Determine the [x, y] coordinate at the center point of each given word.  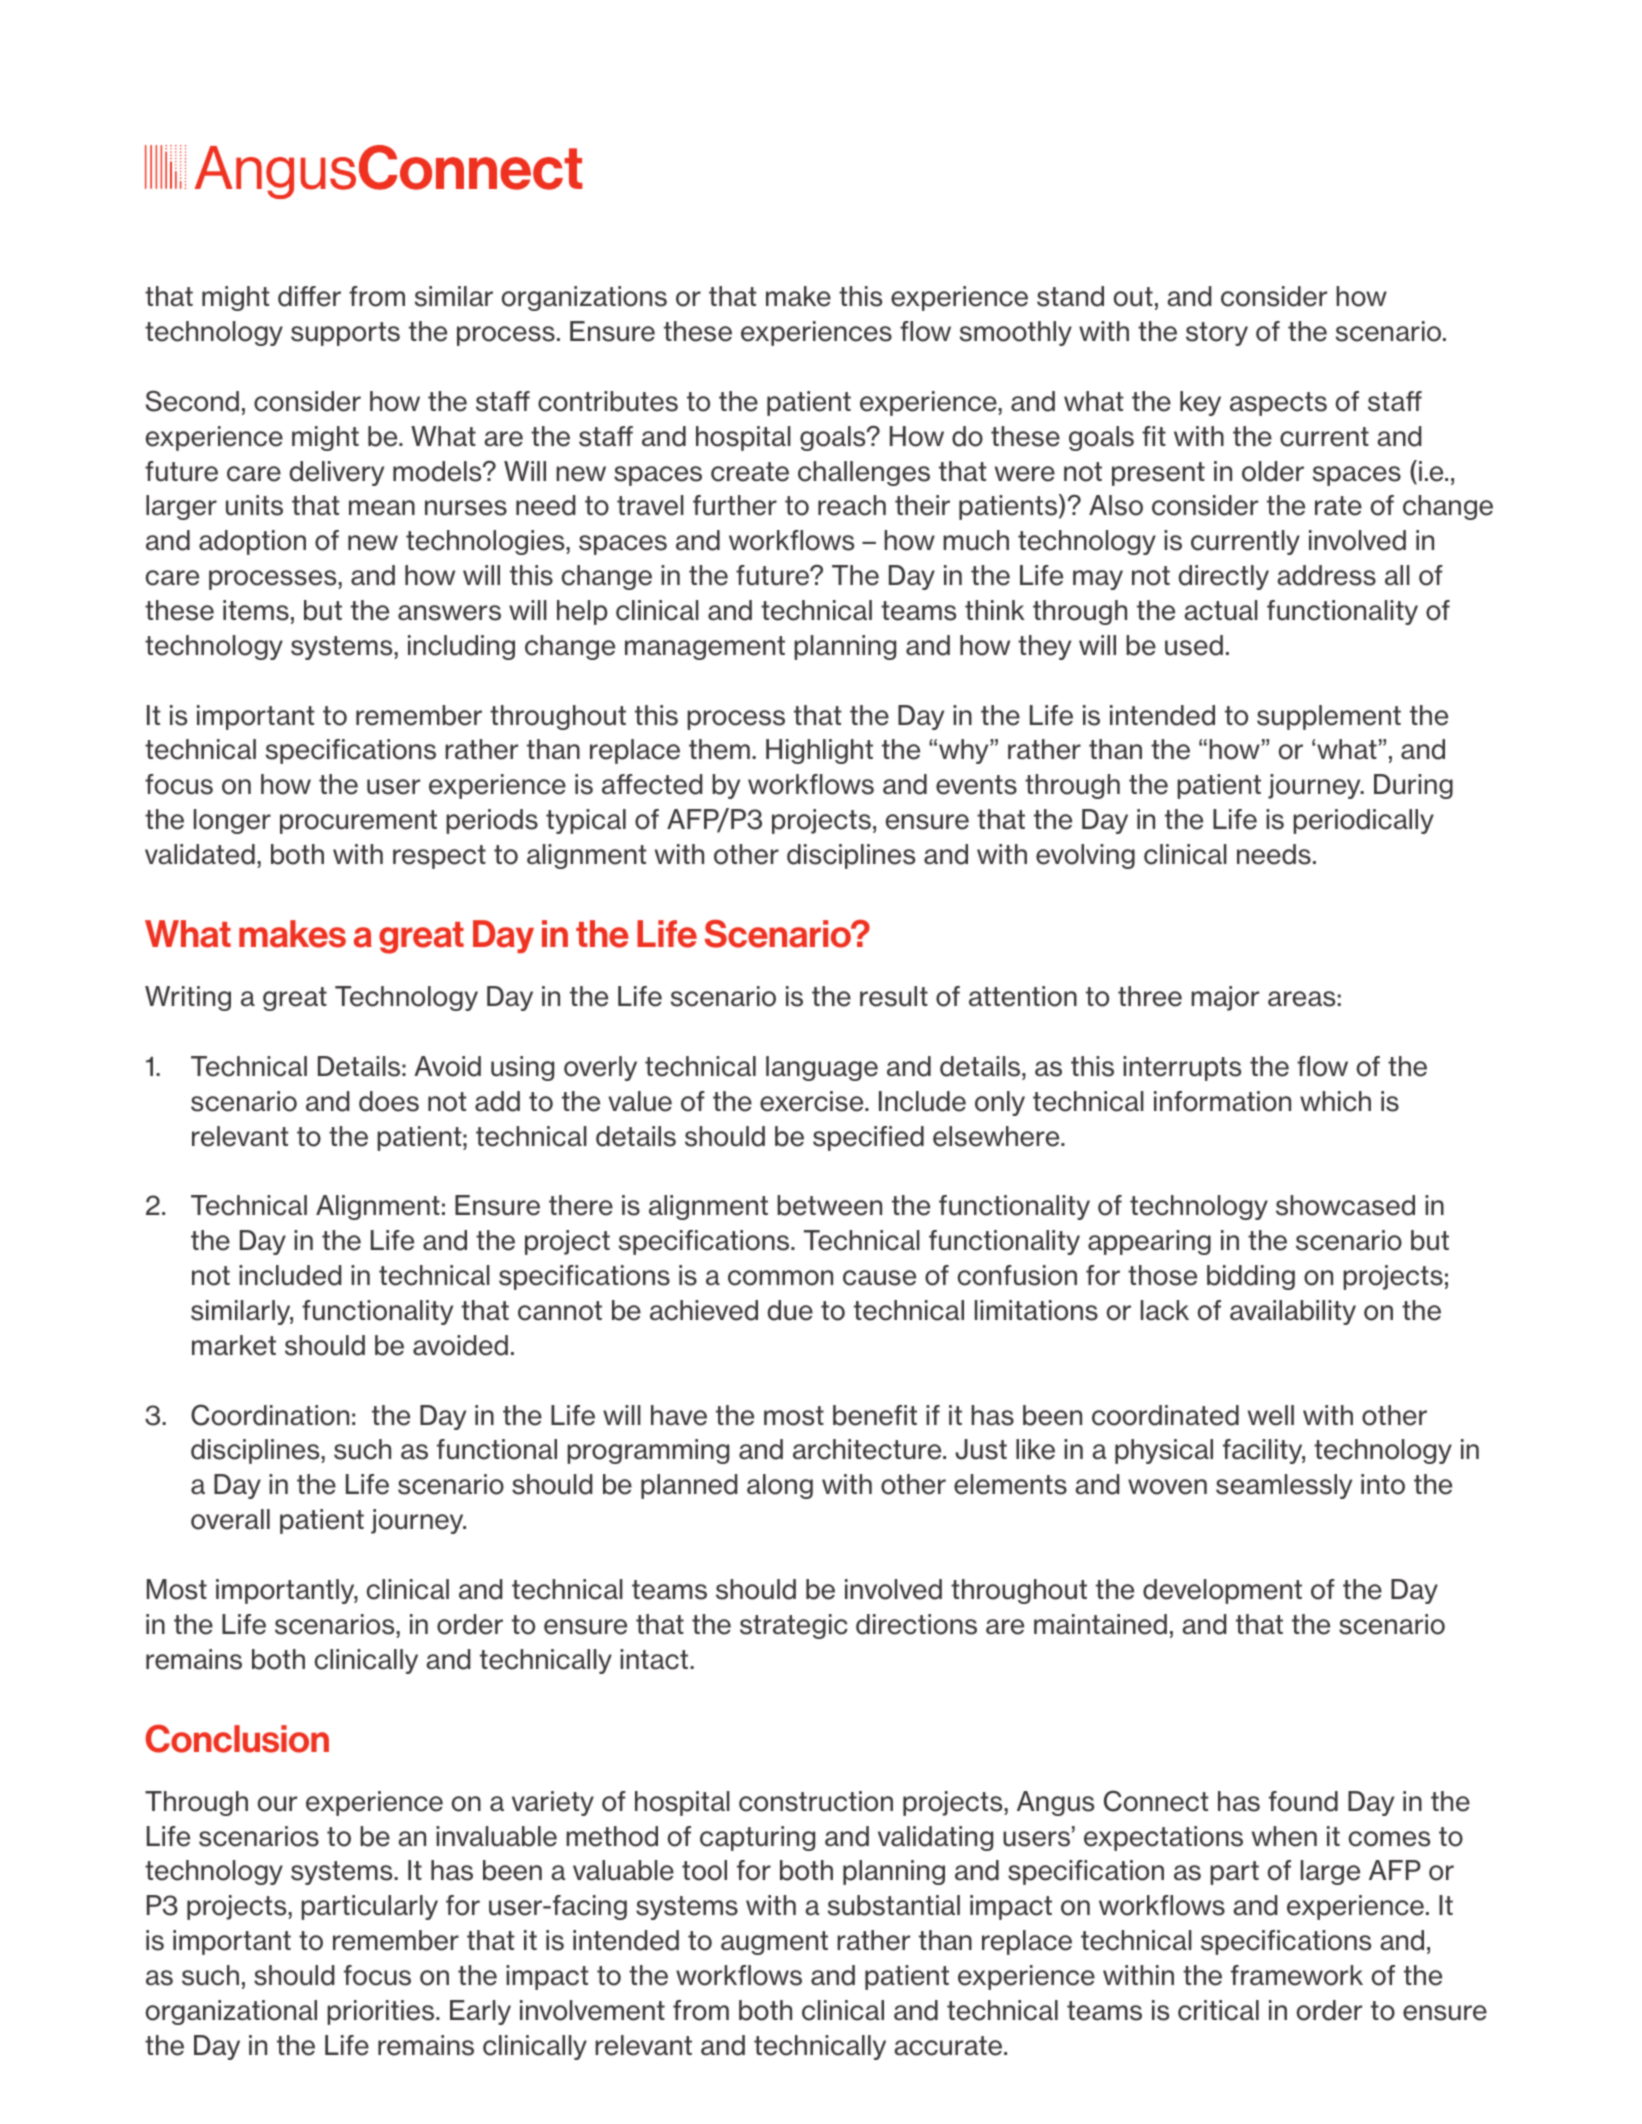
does [389, 1101]
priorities [382, 2012]
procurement [358, 822]
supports [345, 334]
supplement [1329, 717]
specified [868, 1138]
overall [230, 1519]
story [1217, 334]
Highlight [819, 751]
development [1222, 1591]
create [750, 472]
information [1222, 1101]
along [780, 1486]
